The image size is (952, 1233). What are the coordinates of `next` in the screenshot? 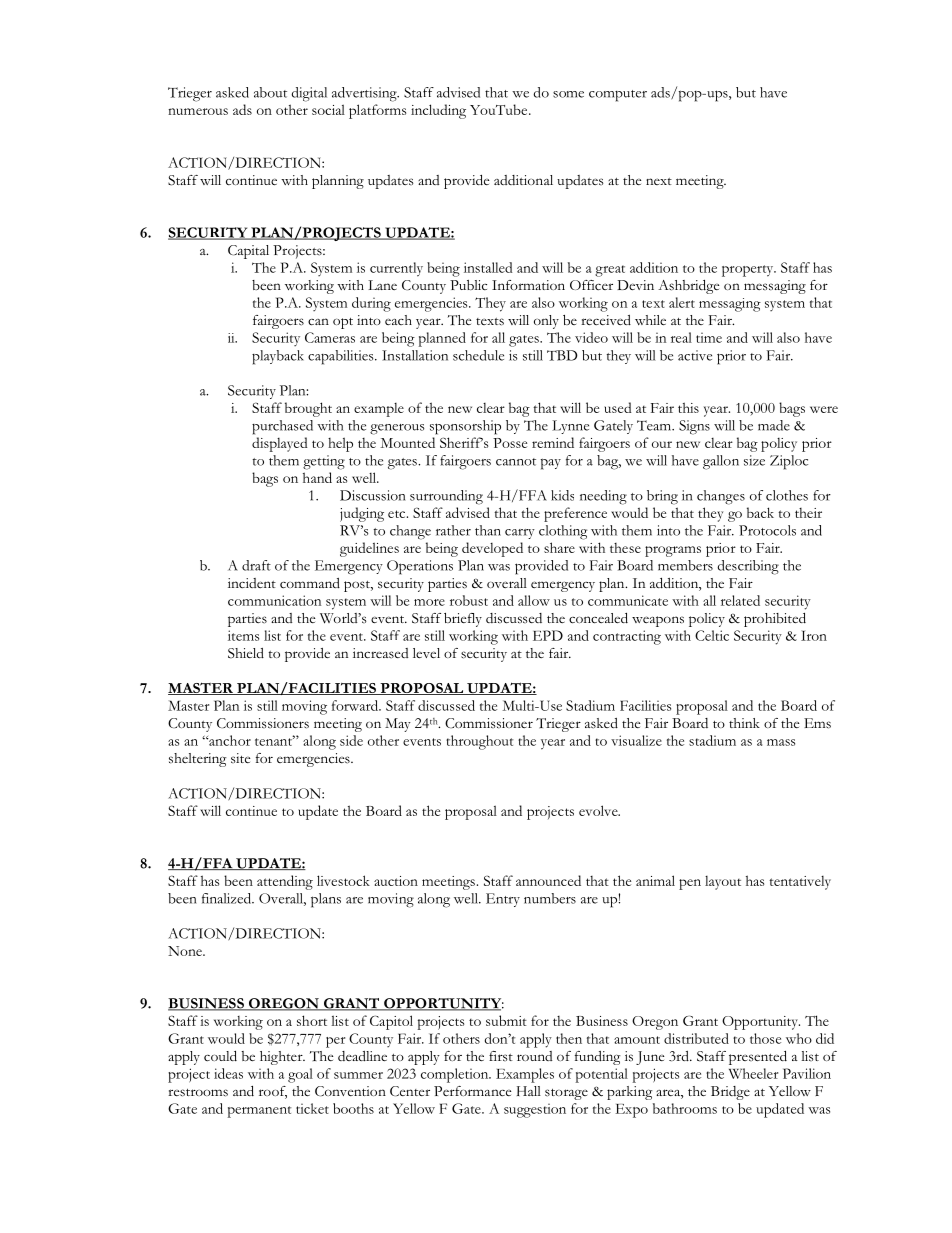 It's located at (659, 181).
